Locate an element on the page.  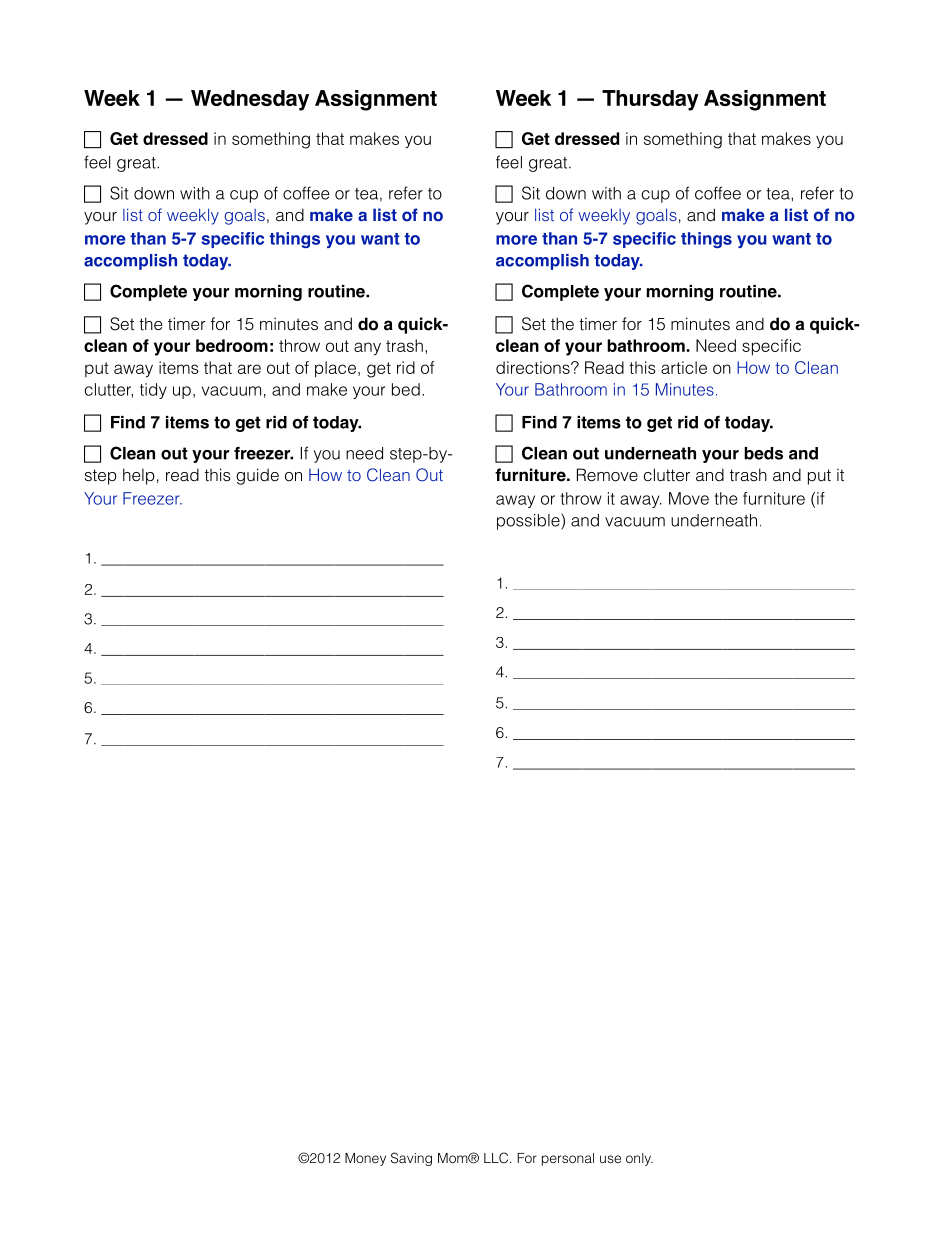
Thursday is located at coordinates (650, 100).
